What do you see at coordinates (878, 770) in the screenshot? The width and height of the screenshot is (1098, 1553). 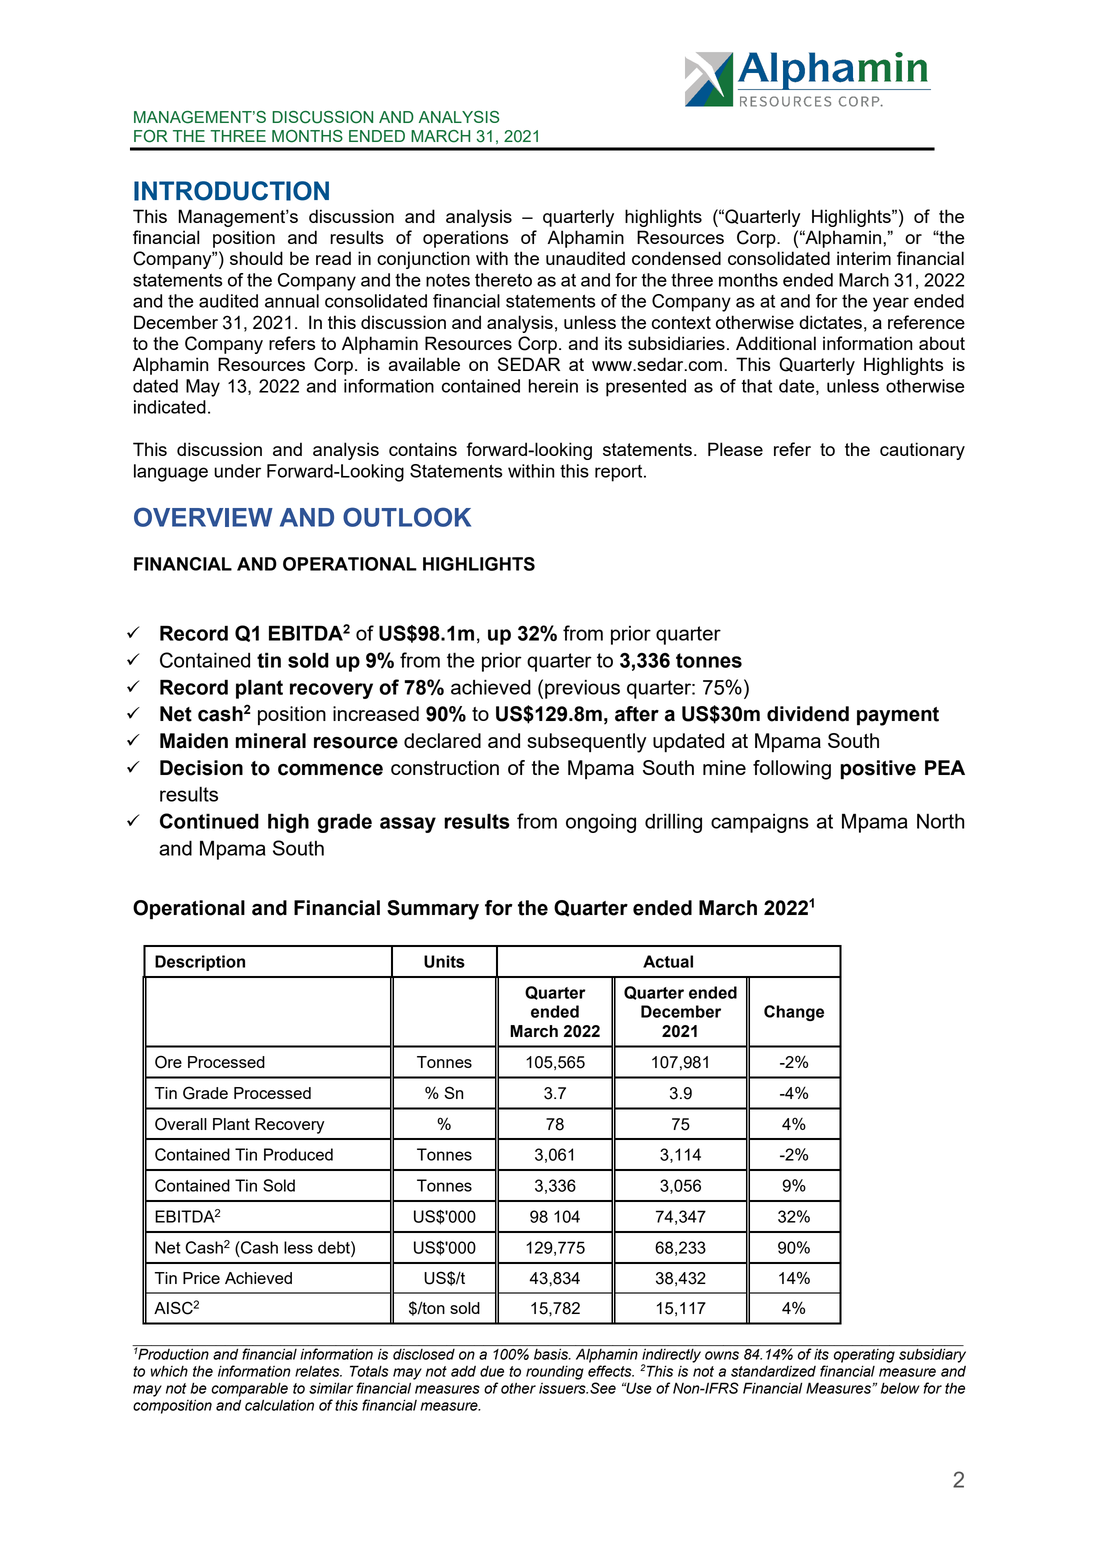 I see `positive` at bounding box center [878, 770].
